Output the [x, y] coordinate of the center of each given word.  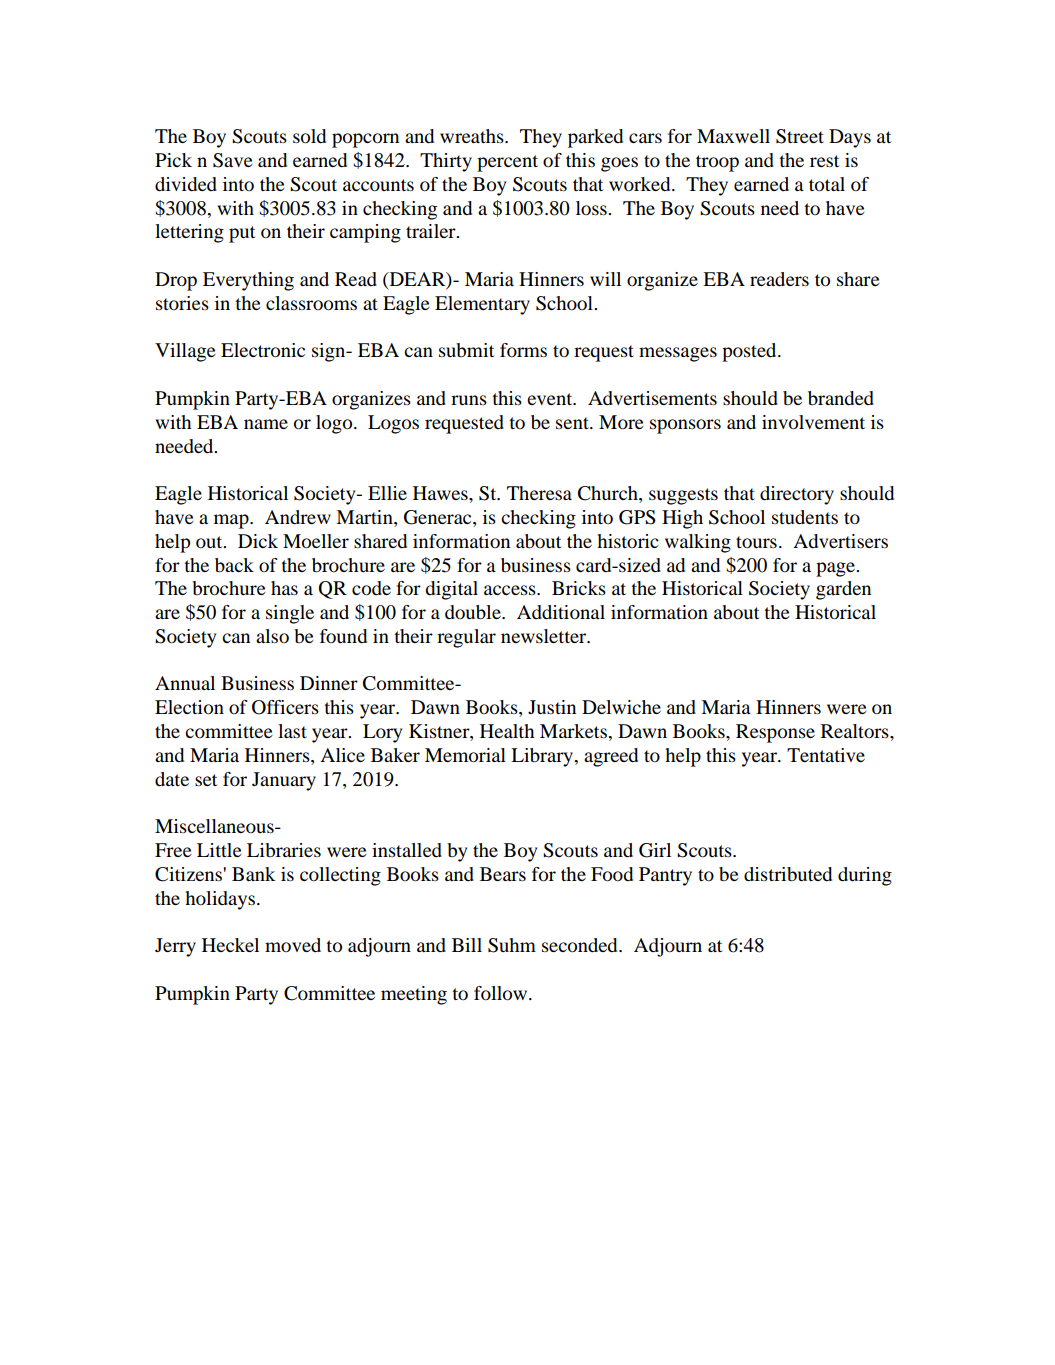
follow [502, 993]
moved [293, 945]
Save [233, 160]
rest [824, 161]
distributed [788, 874]
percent [507, 163]
